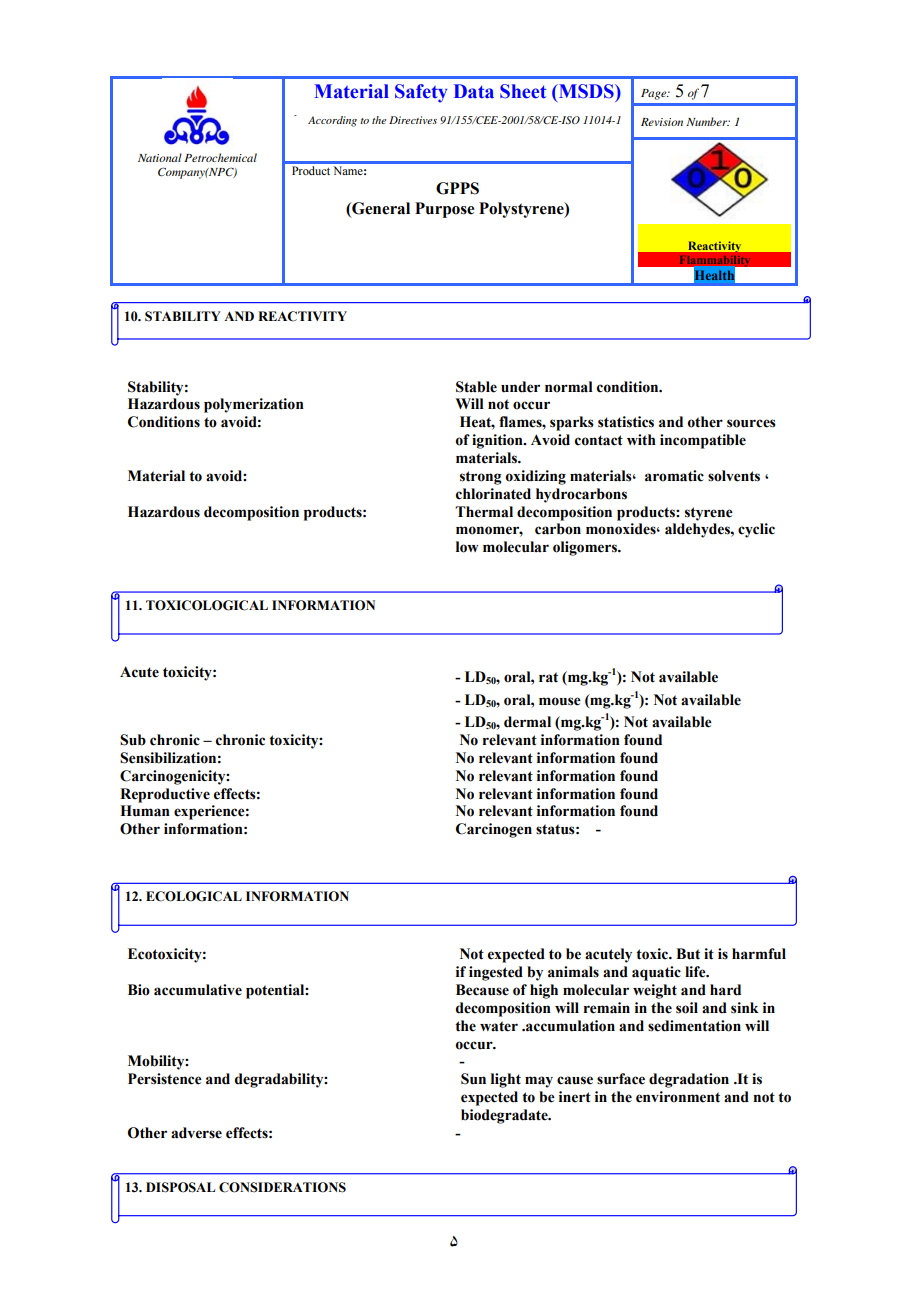  Describe the element at coordinates (220, 157) in the screenshot. I see `Petrochemical` at that location.
